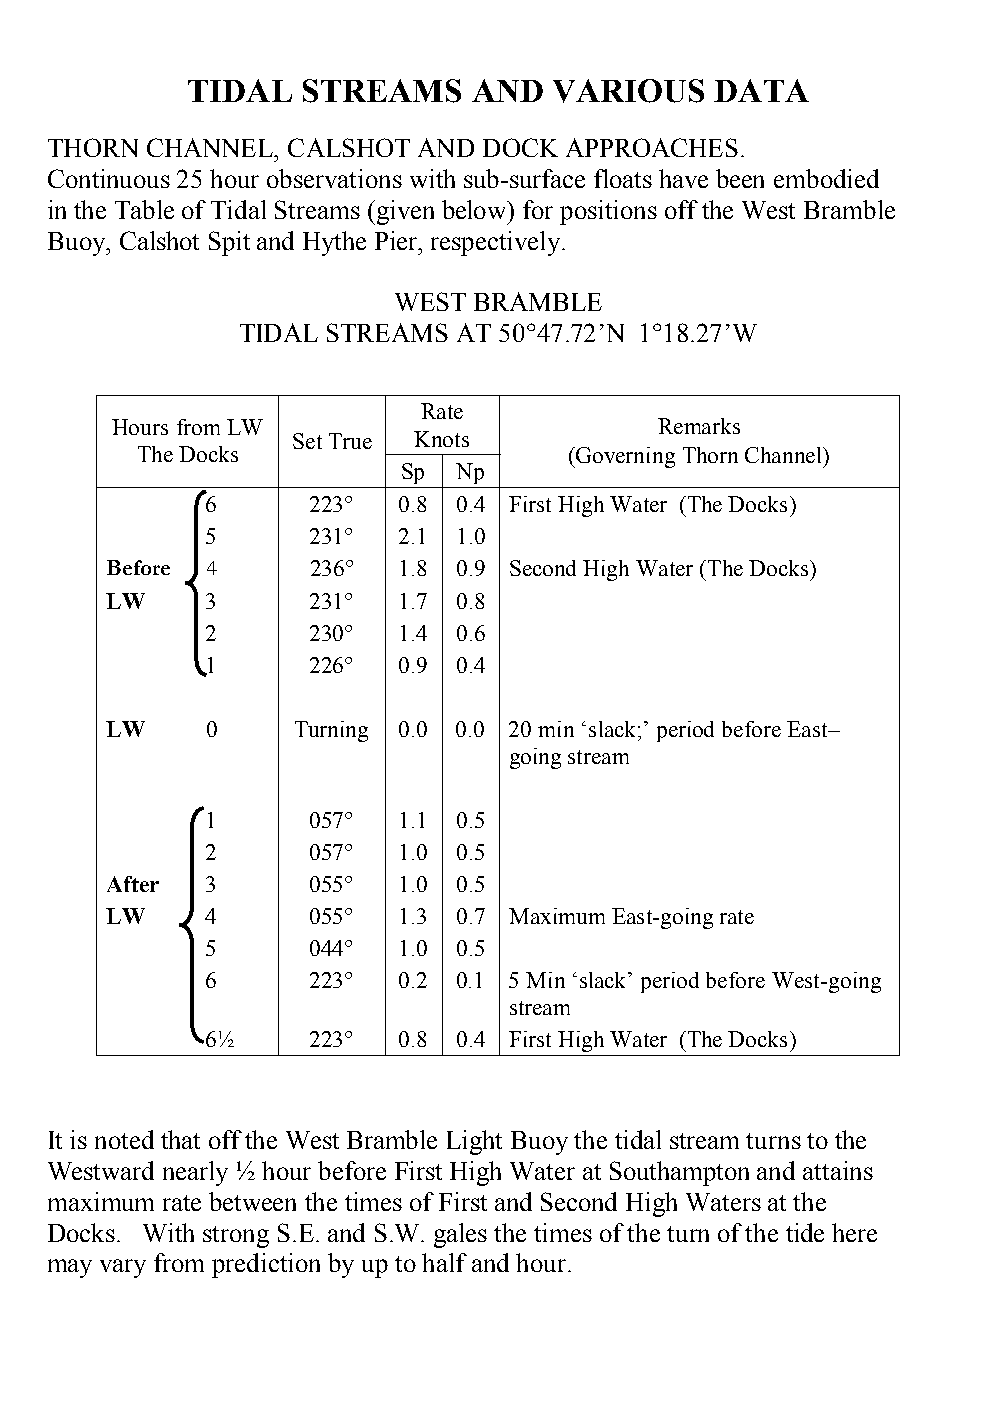  Describe the element at coordinates (123, 1268) in the page. I see `vary` at that location.
